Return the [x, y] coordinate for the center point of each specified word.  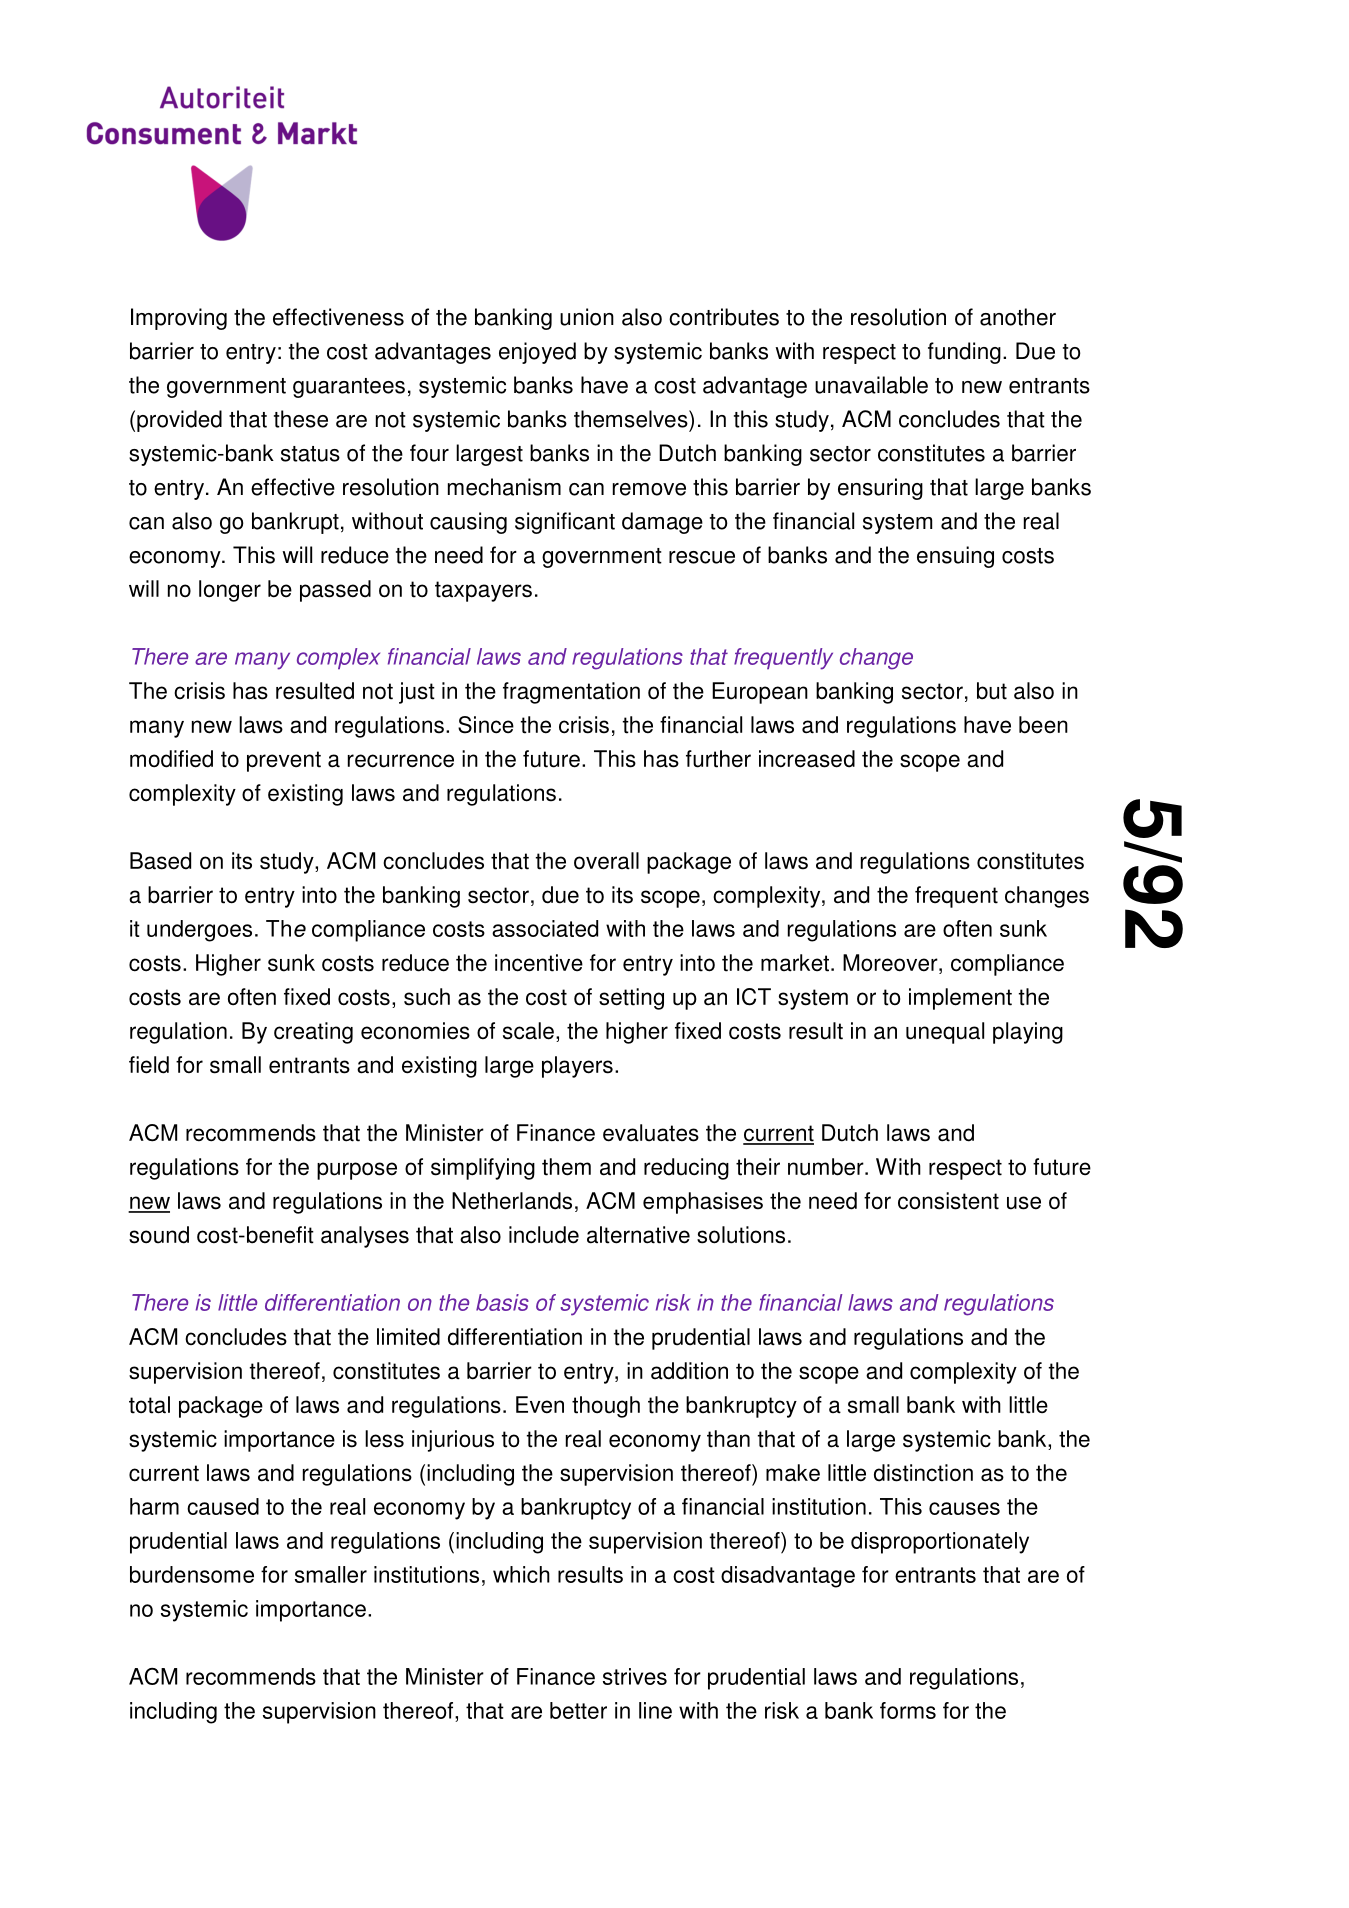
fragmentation [571, 693]
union [587, 317]
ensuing [955, 557]
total [149, 1405]
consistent [948, 1201]
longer [230, 591]
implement [960, 999]
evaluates [651, 1133]
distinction [923, 1473]
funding [964, 353]
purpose [357, 1171]
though [606, 1407]
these [301, 419]
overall [606, 861]
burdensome [192, 1574]
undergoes [199, 931]
